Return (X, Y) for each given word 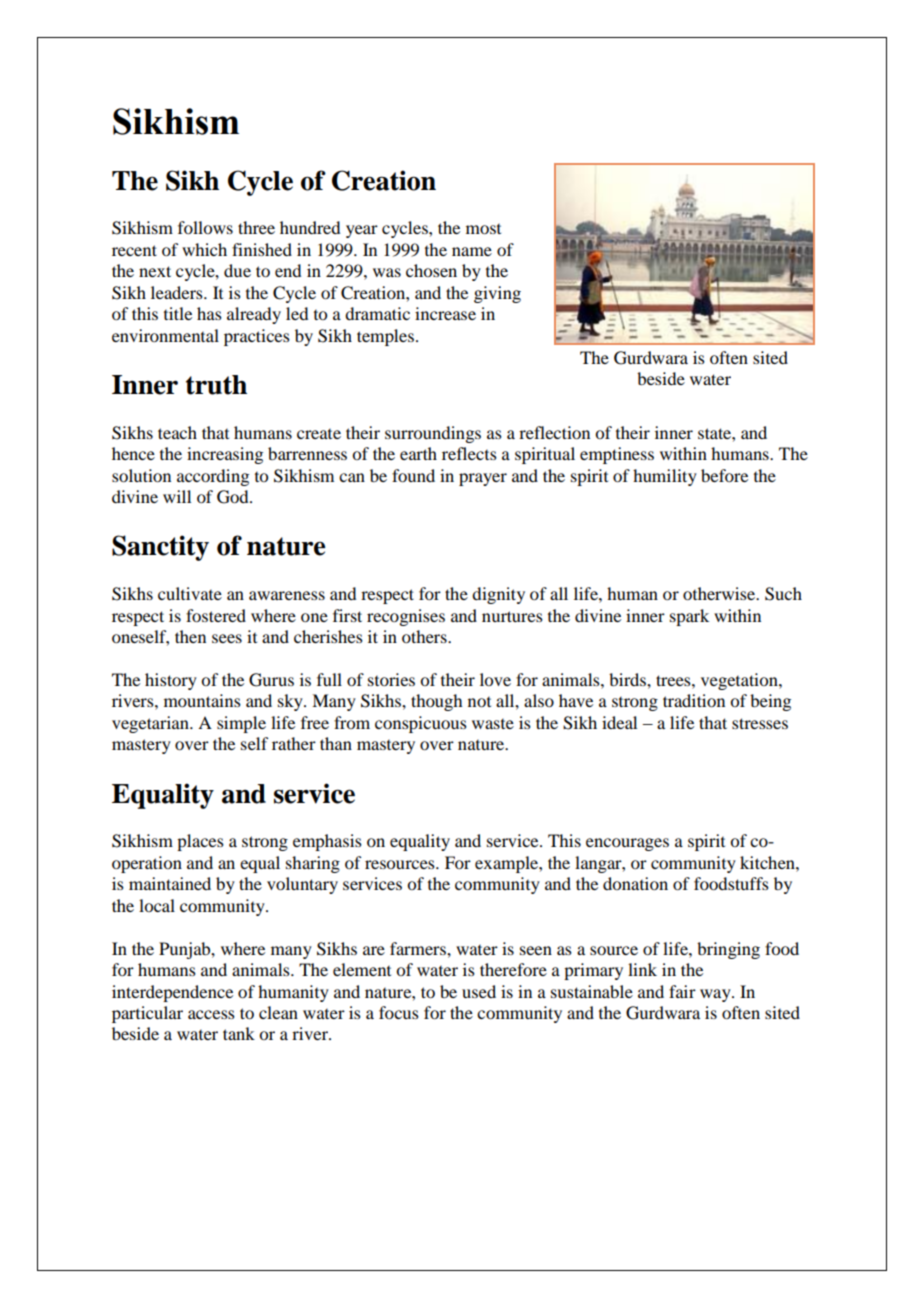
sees (227, 638)
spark (689, 617)
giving (497, 294)
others (425, 636)
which (204, 249)
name (472, 251)
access (211, 1014)
